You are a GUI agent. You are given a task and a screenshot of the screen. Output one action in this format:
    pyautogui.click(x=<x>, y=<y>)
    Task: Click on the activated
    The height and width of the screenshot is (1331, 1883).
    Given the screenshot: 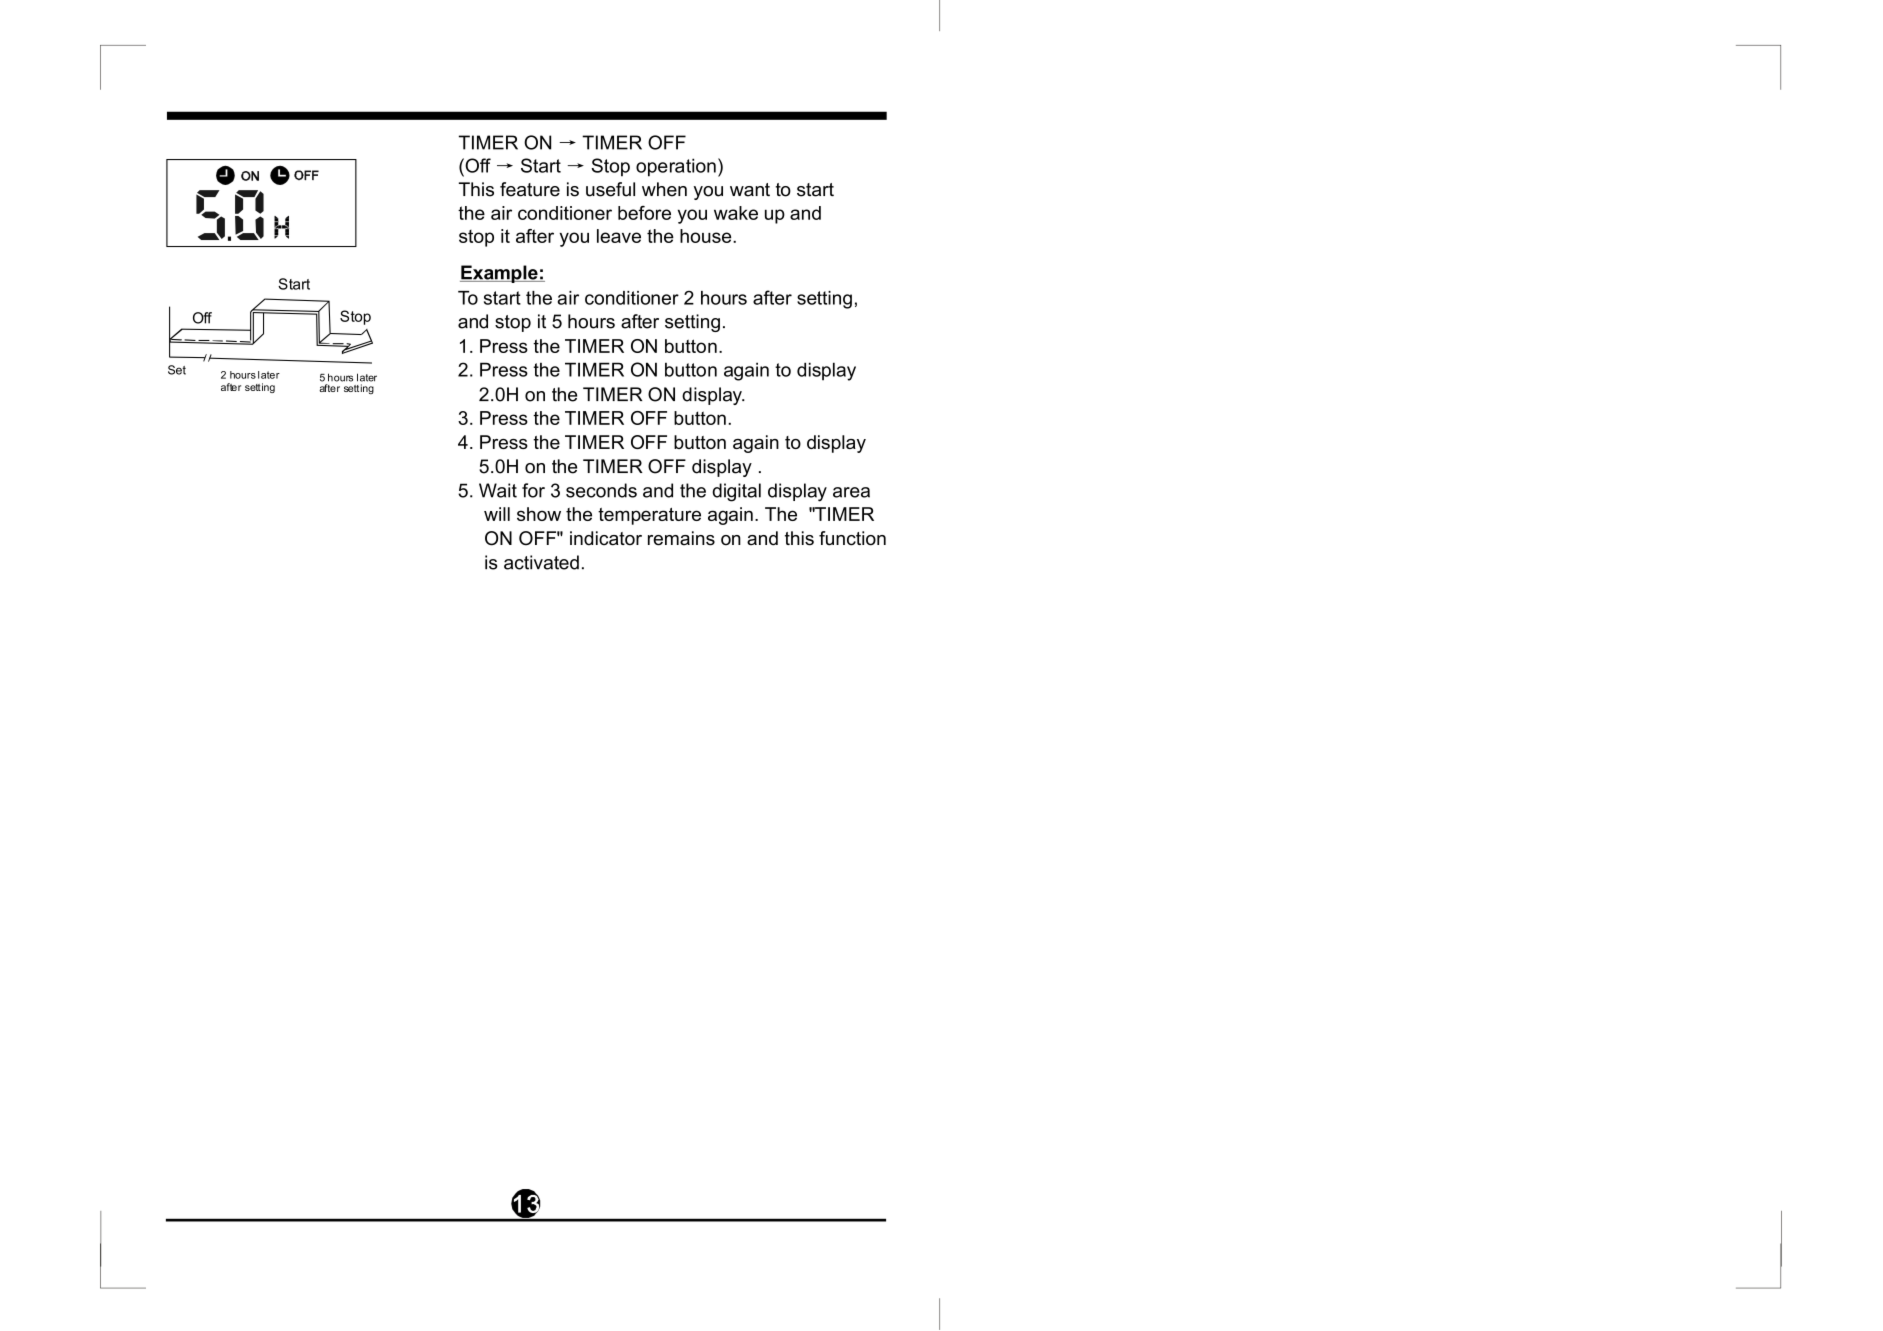 What is the action you would take?
    pyautogui.click(x=541, y=562)
